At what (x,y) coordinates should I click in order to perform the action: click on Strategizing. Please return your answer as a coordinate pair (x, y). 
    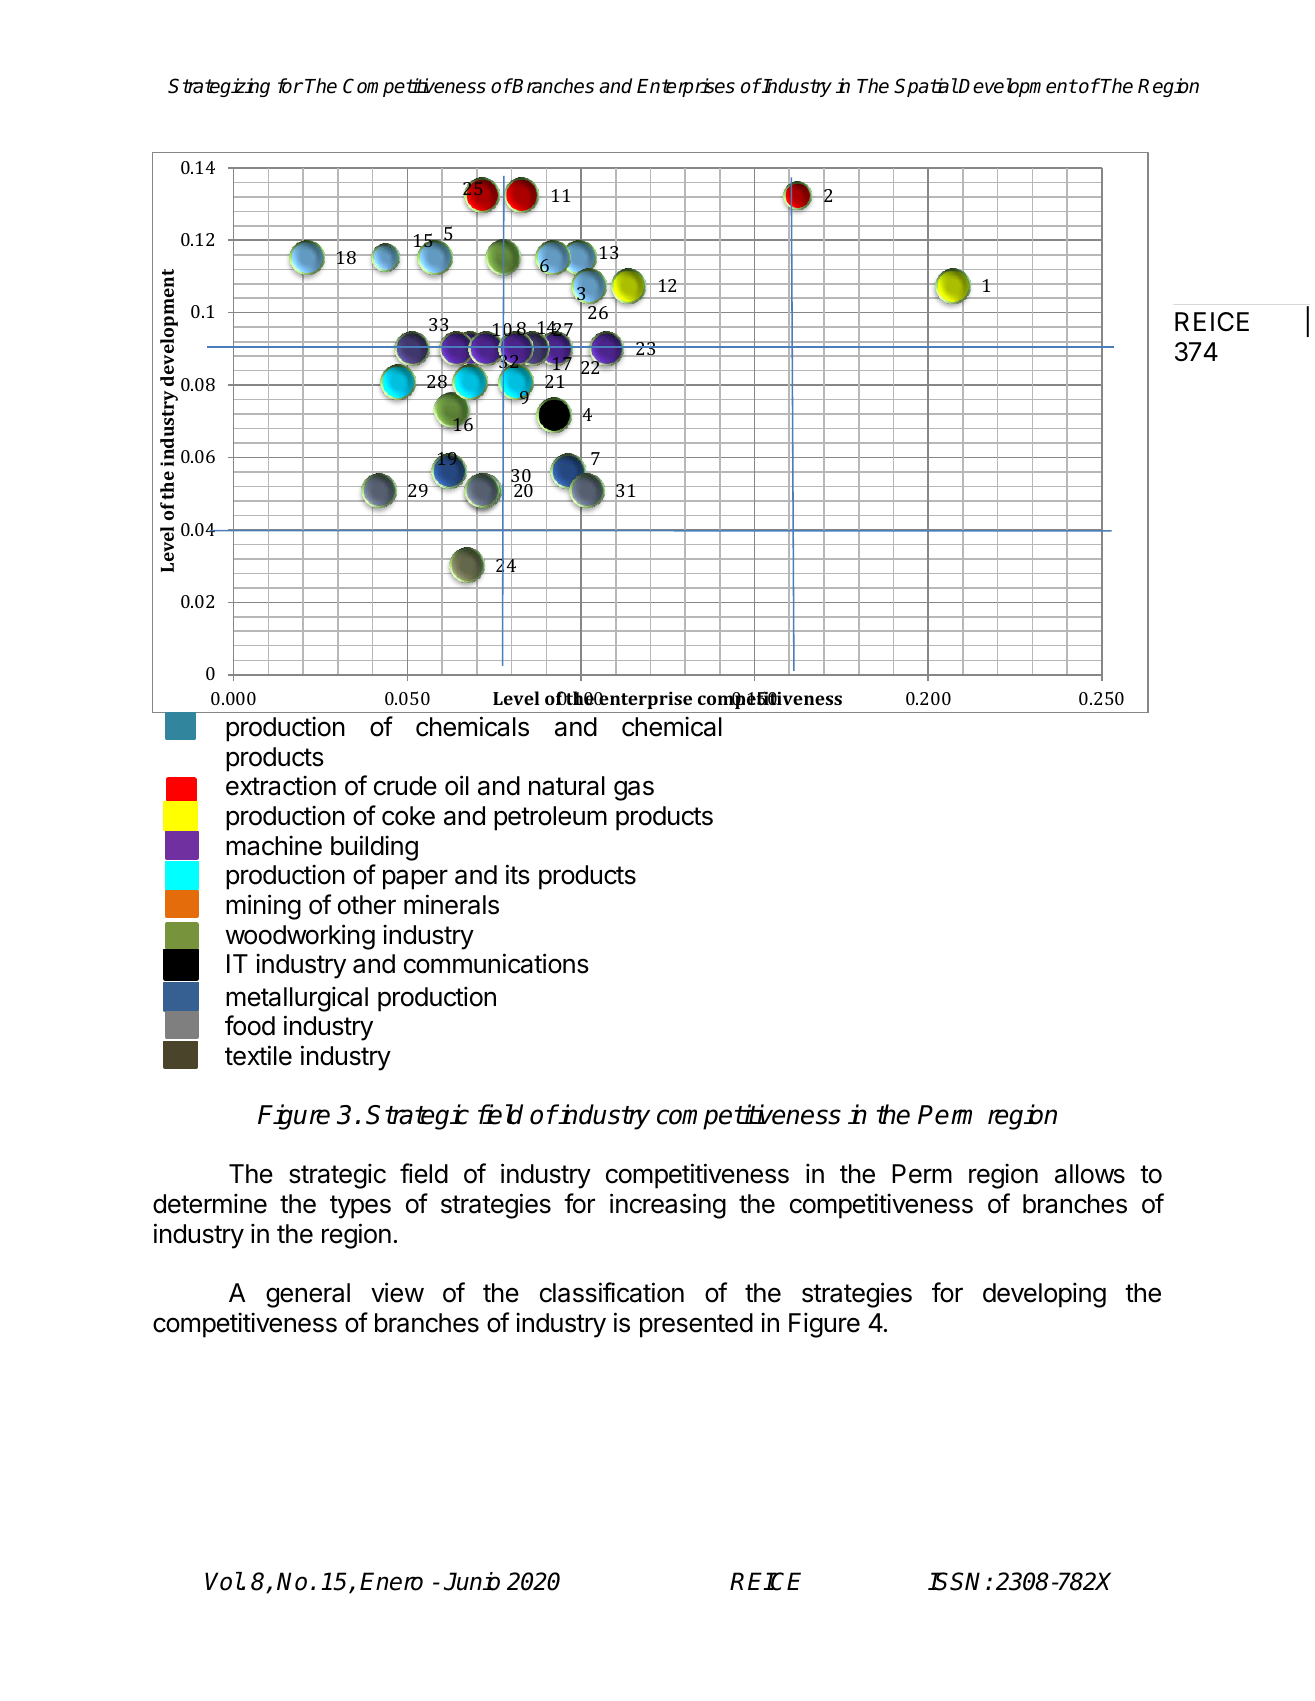
    Looking at the image, I should click on (219, 87).
